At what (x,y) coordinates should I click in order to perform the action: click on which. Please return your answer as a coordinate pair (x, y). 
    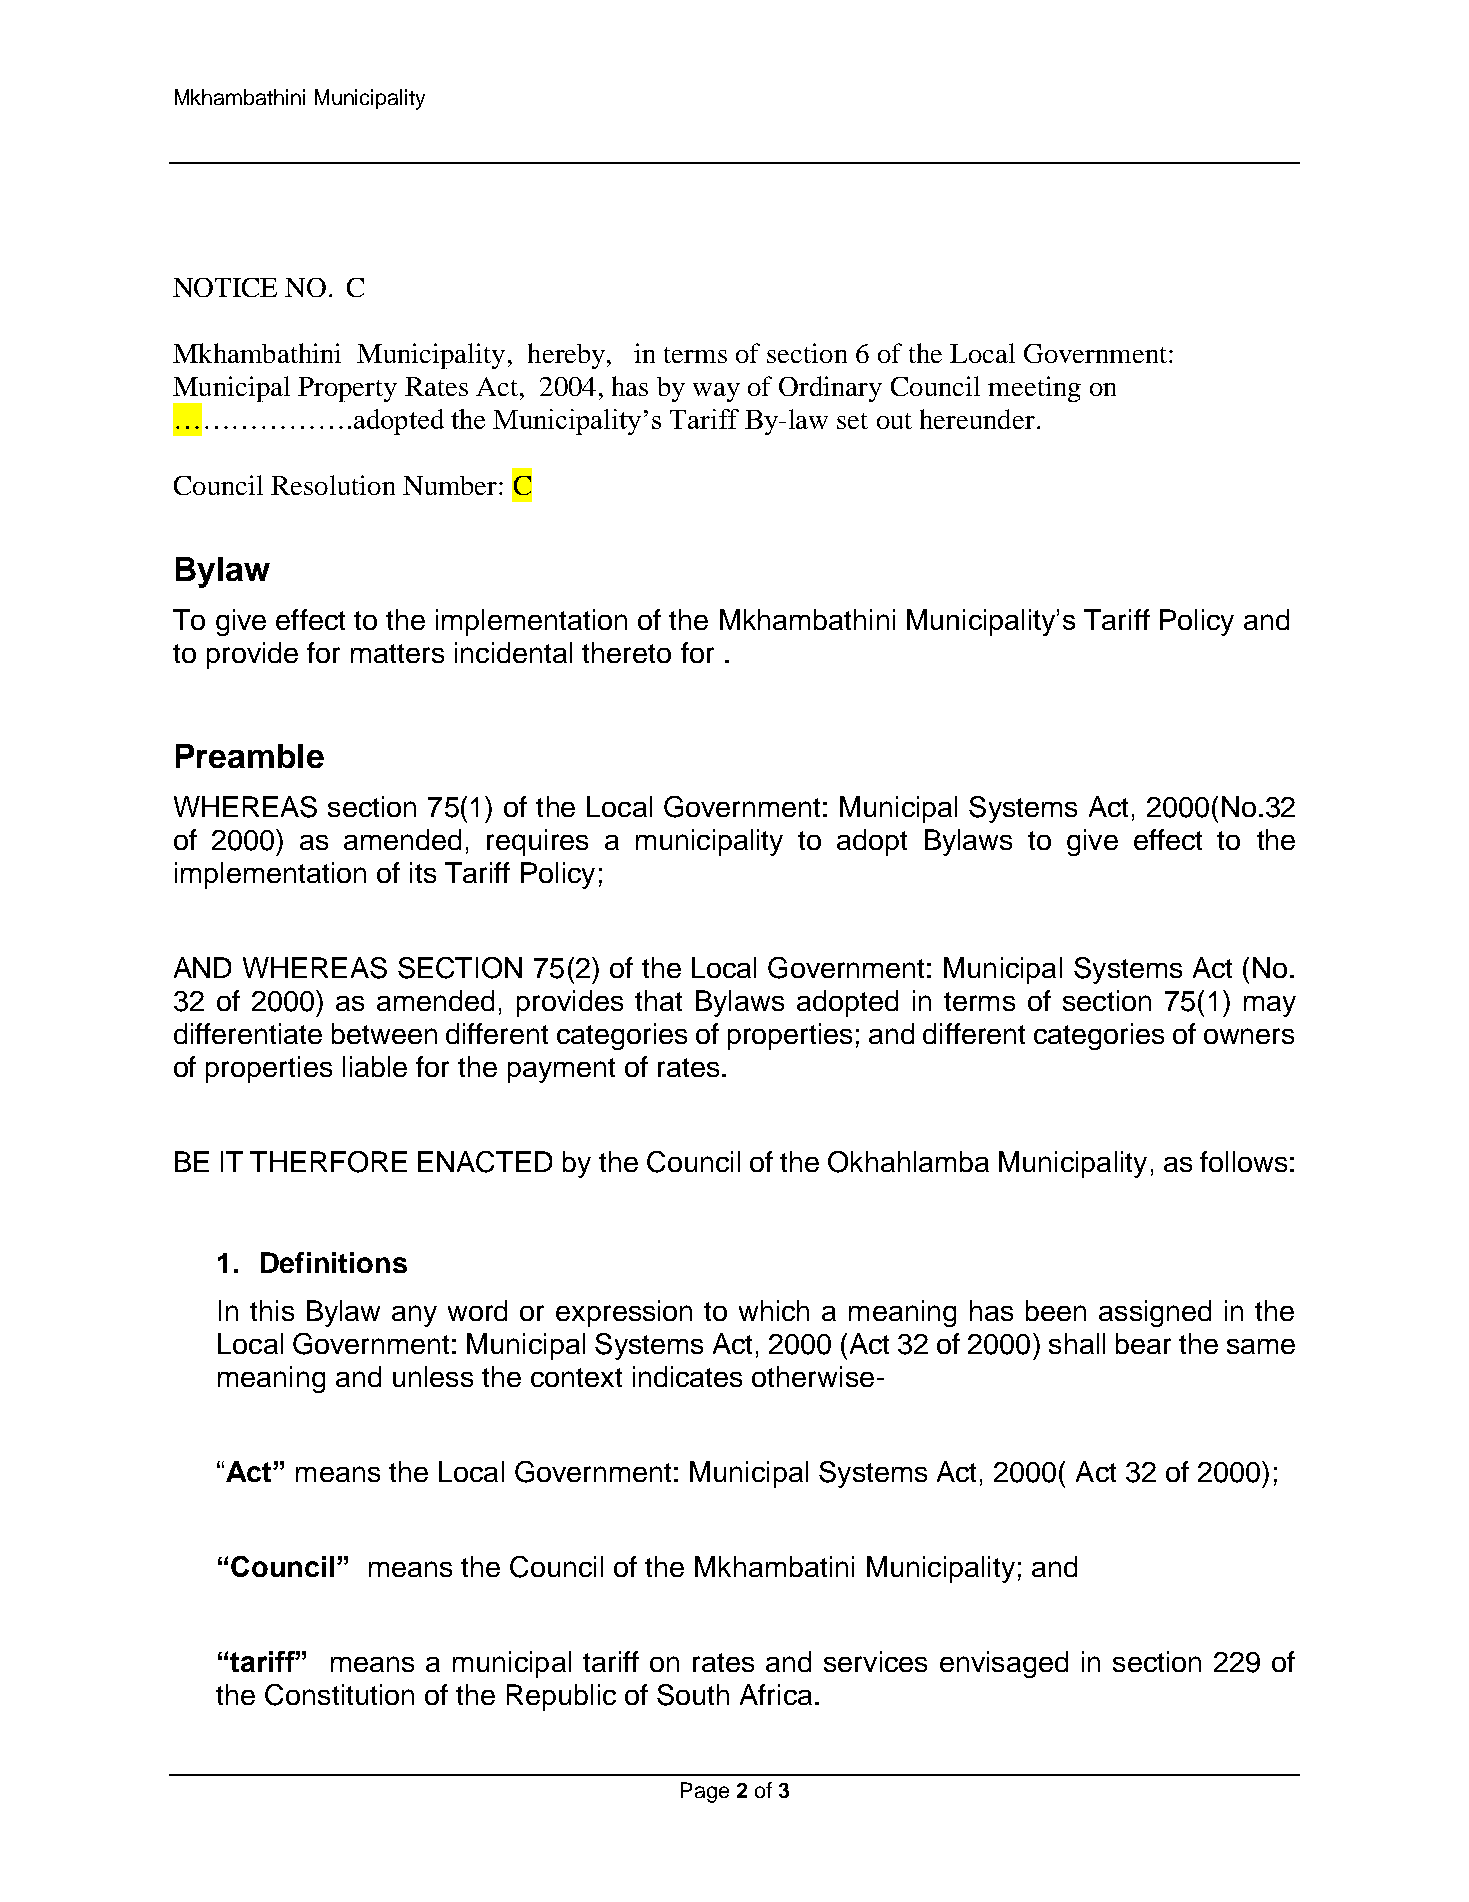
    Looking at the image, I should click on (774, 1310).
